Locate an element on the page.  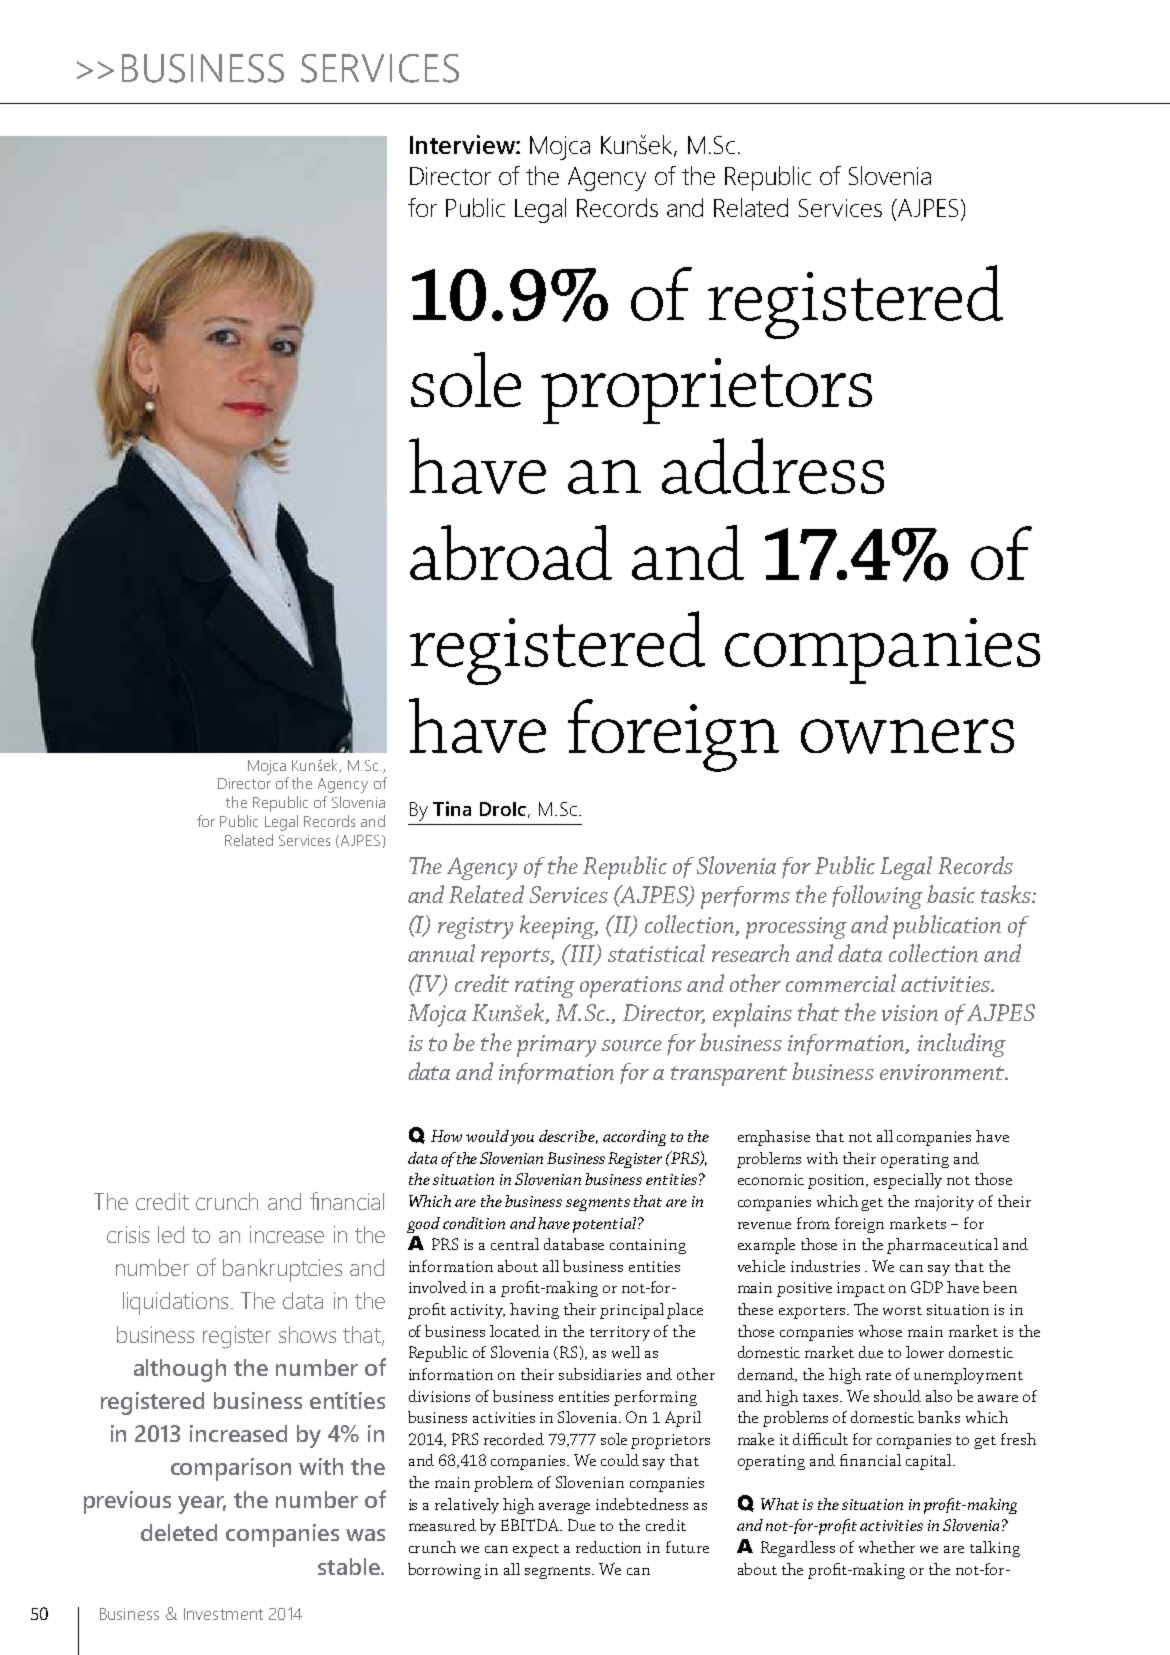
owners is located at coordinates (907, 736).
